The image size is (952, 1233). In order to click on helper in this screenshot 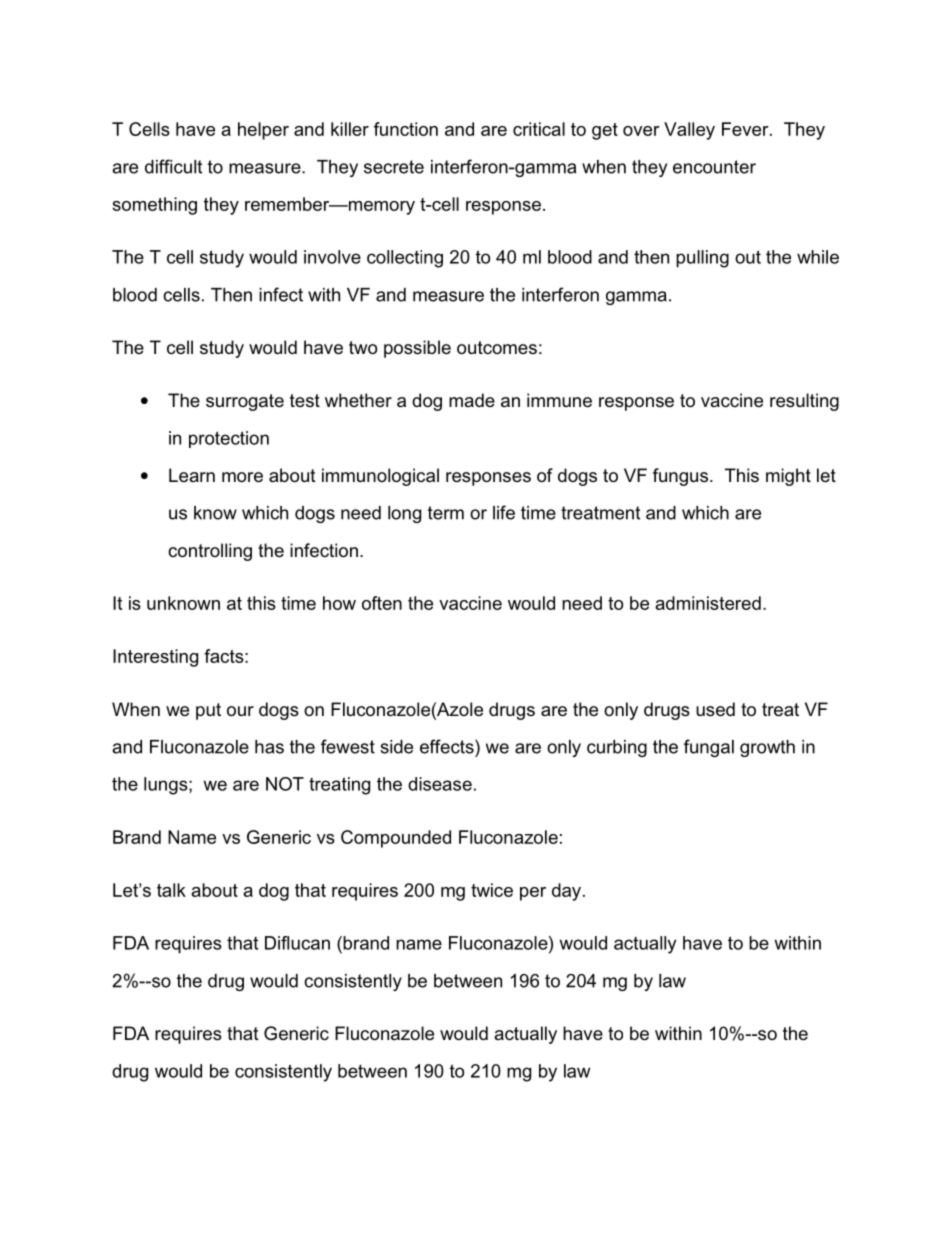, I will do `click(263, 131)`.
